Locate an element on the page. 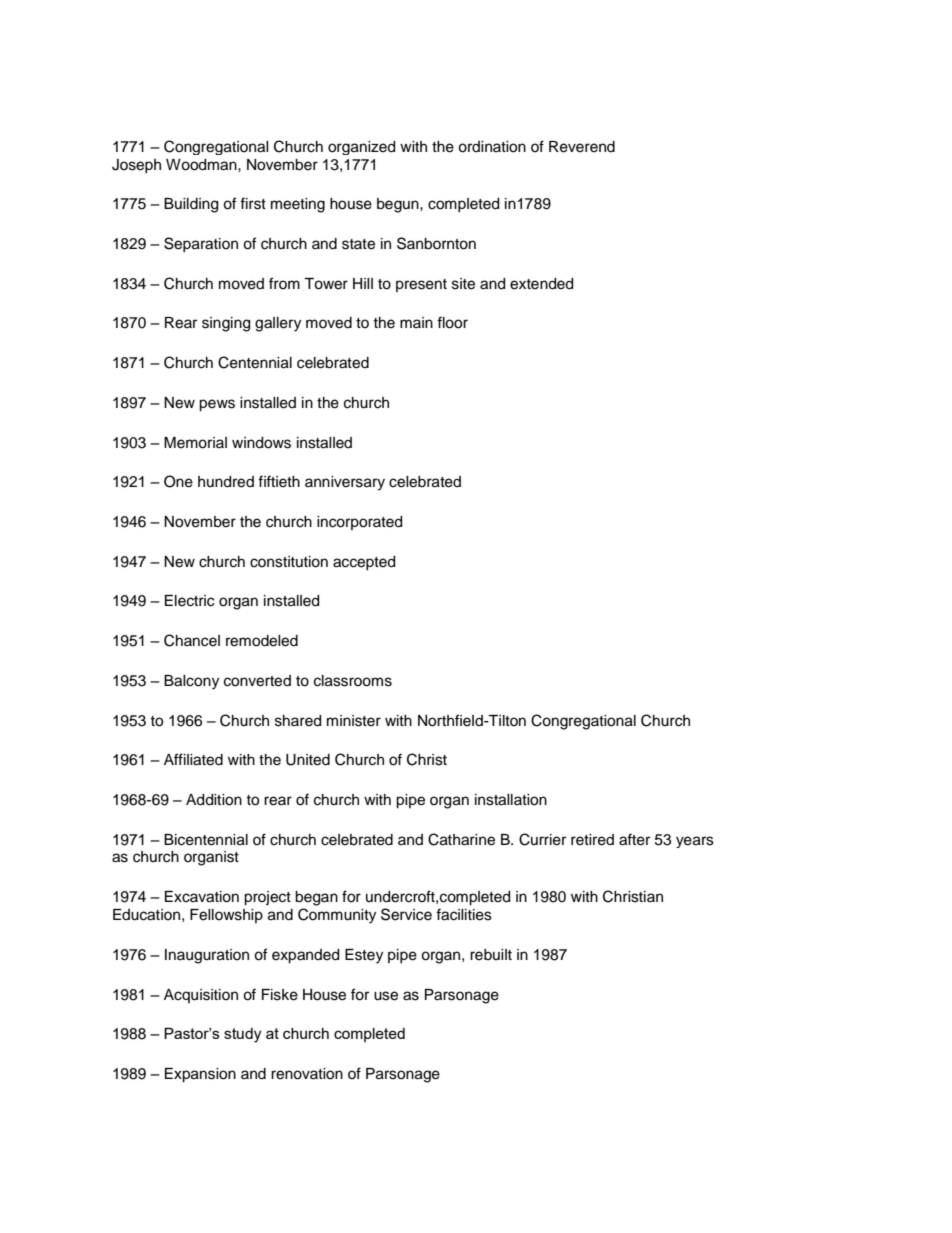 This page has width=952, height=1233. Reverend is located at coordinates (582, 147).
